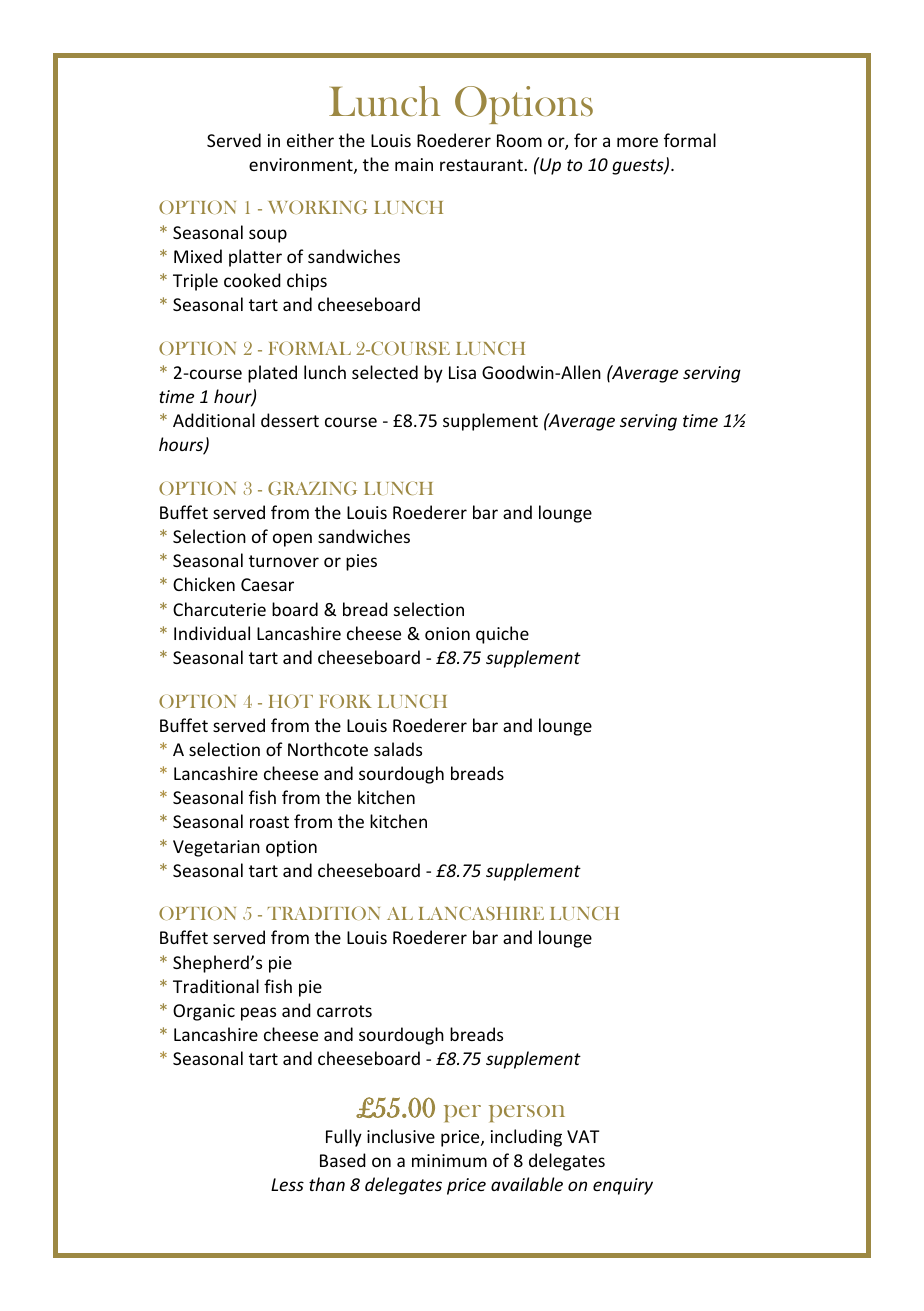 The height and width of the screenshot is (1311, 924). Describe the element at coordinates (637, 142) in the screenshot. I see `more` at that location.
